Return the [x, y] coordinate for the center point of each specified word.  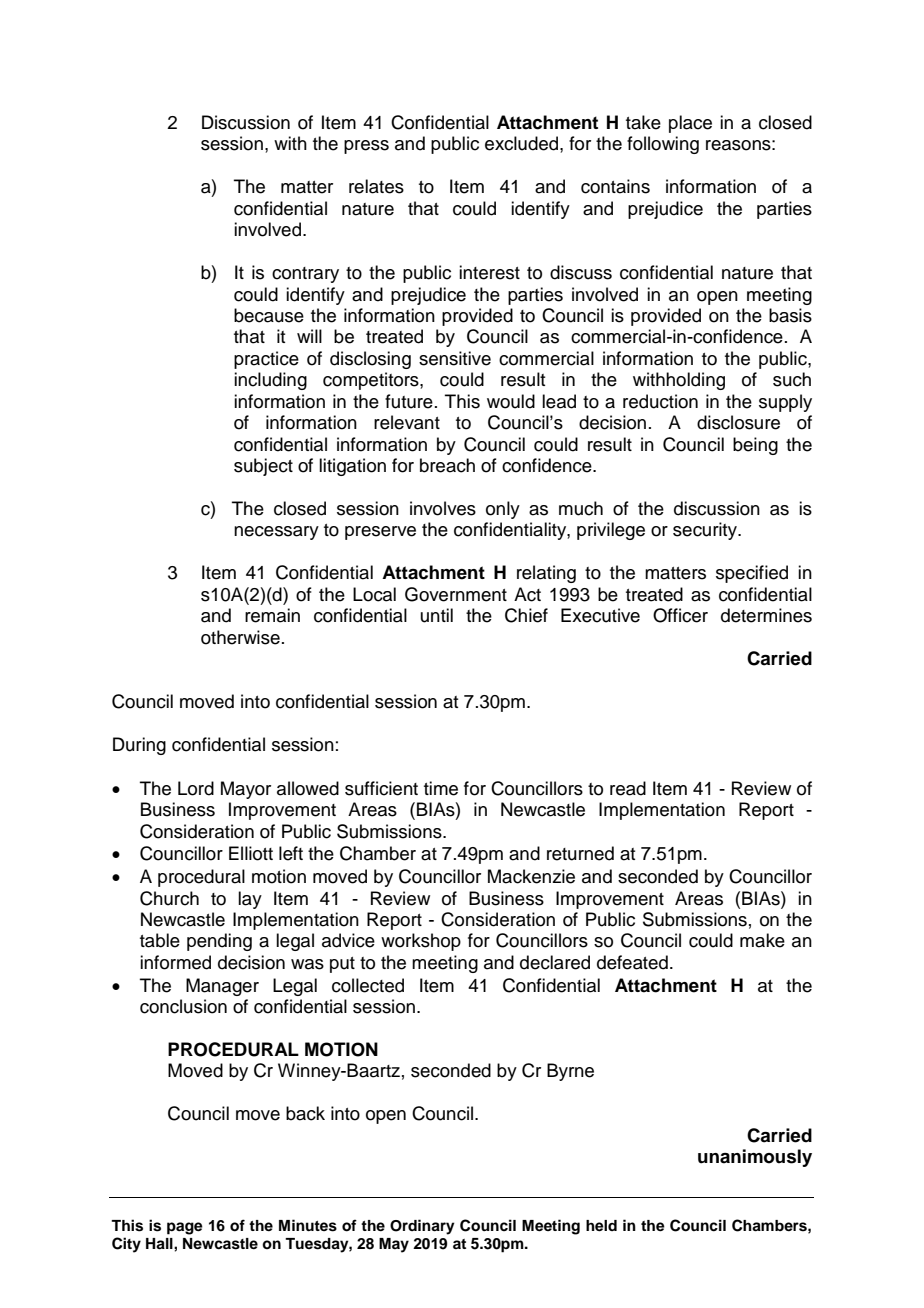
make [762, 940]
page [185, 1228]
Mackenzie [531, 876]
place [690, 124]
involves [443, 508]
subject [263, 467]
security [706, 531]
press [366, 147]
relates [376, 186]
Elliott [251, 853]
